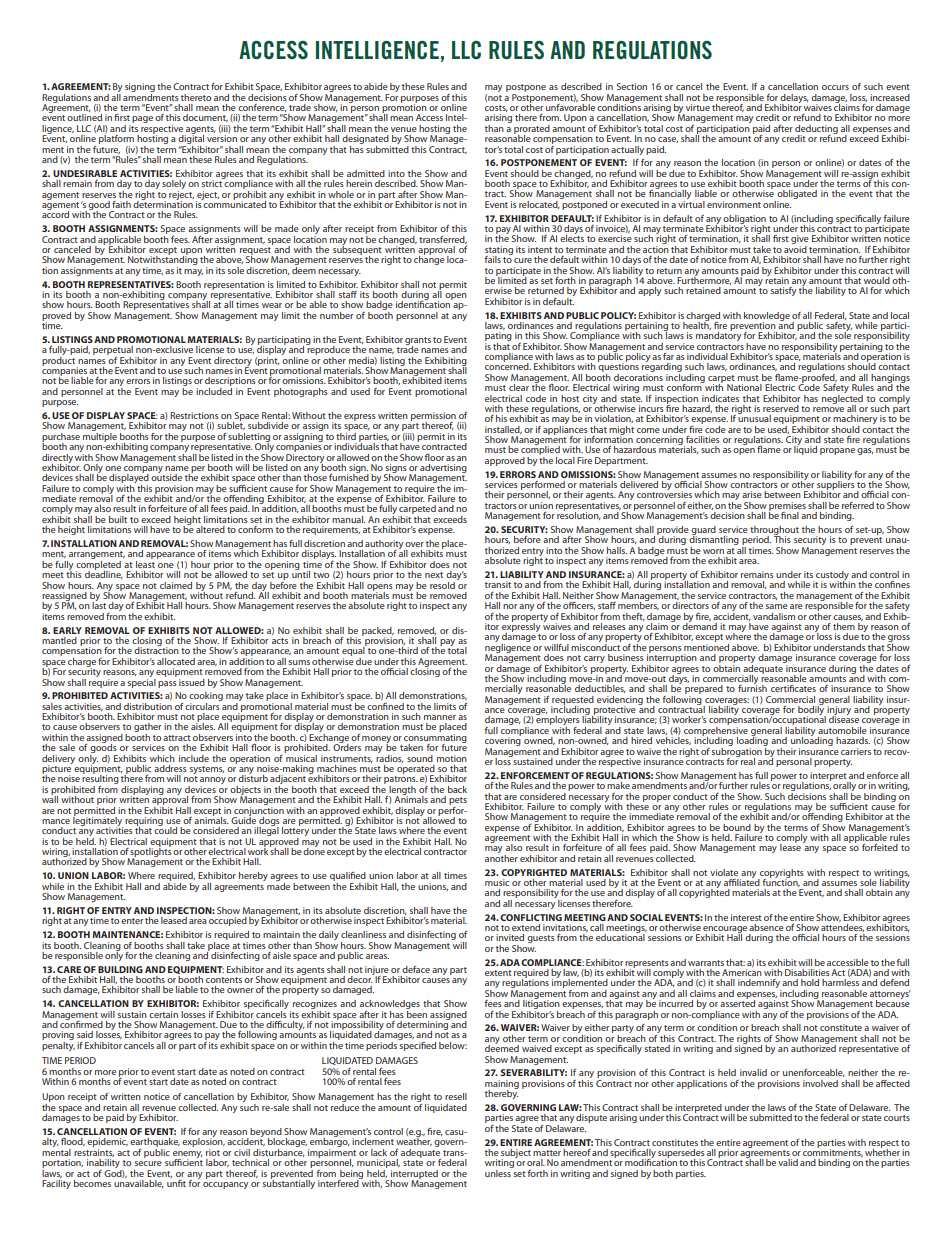  I want to click on could, so click(165, 829).
